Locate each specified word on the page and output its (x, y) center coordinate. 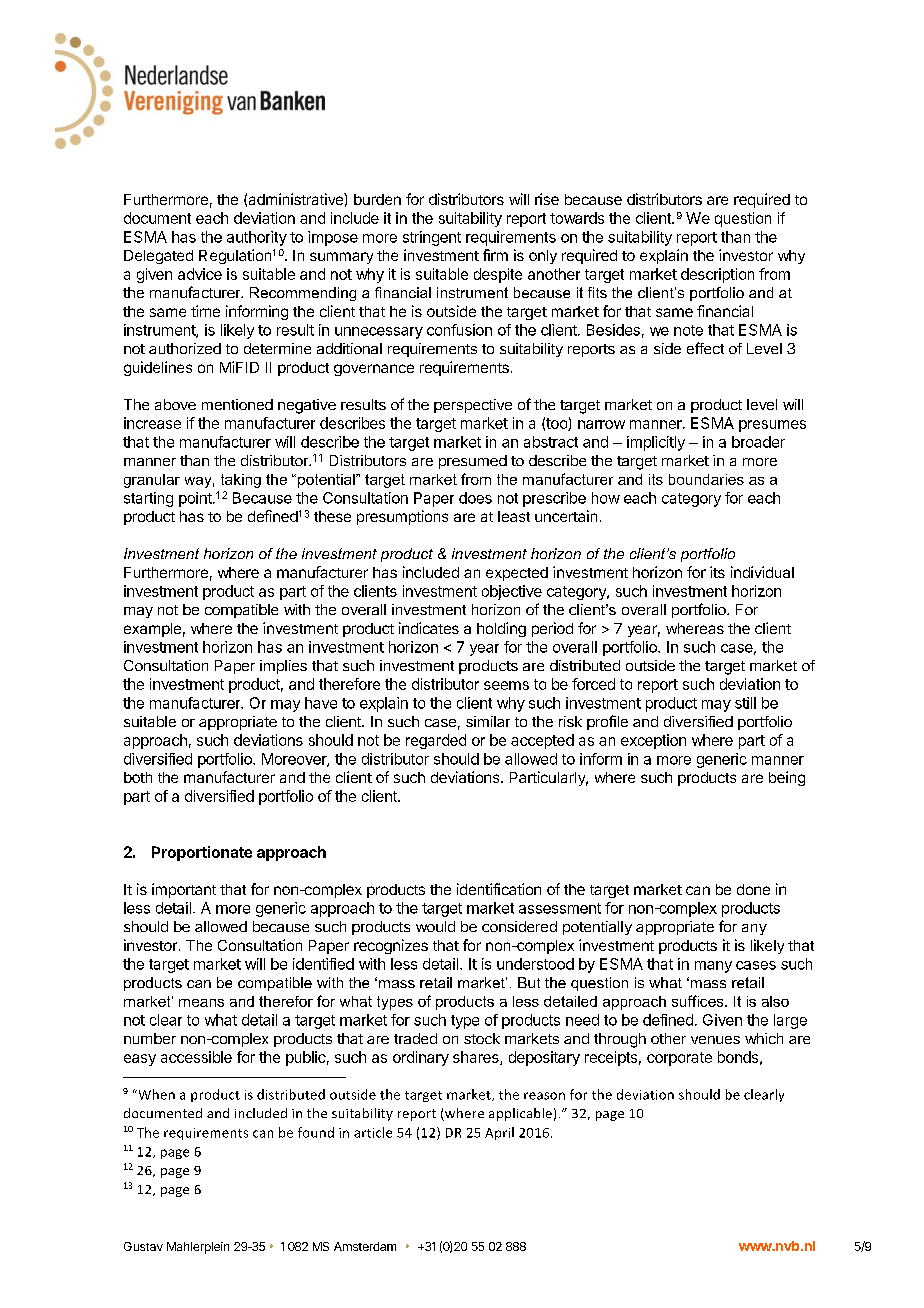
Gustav (143, 1246)
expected (517, 574)
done (753, 889)
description (717, 275)
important (184, 890)
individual (762, 572)
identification (499, 889)
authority (257, 238)
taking (241, 481)
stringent (432, 238)
